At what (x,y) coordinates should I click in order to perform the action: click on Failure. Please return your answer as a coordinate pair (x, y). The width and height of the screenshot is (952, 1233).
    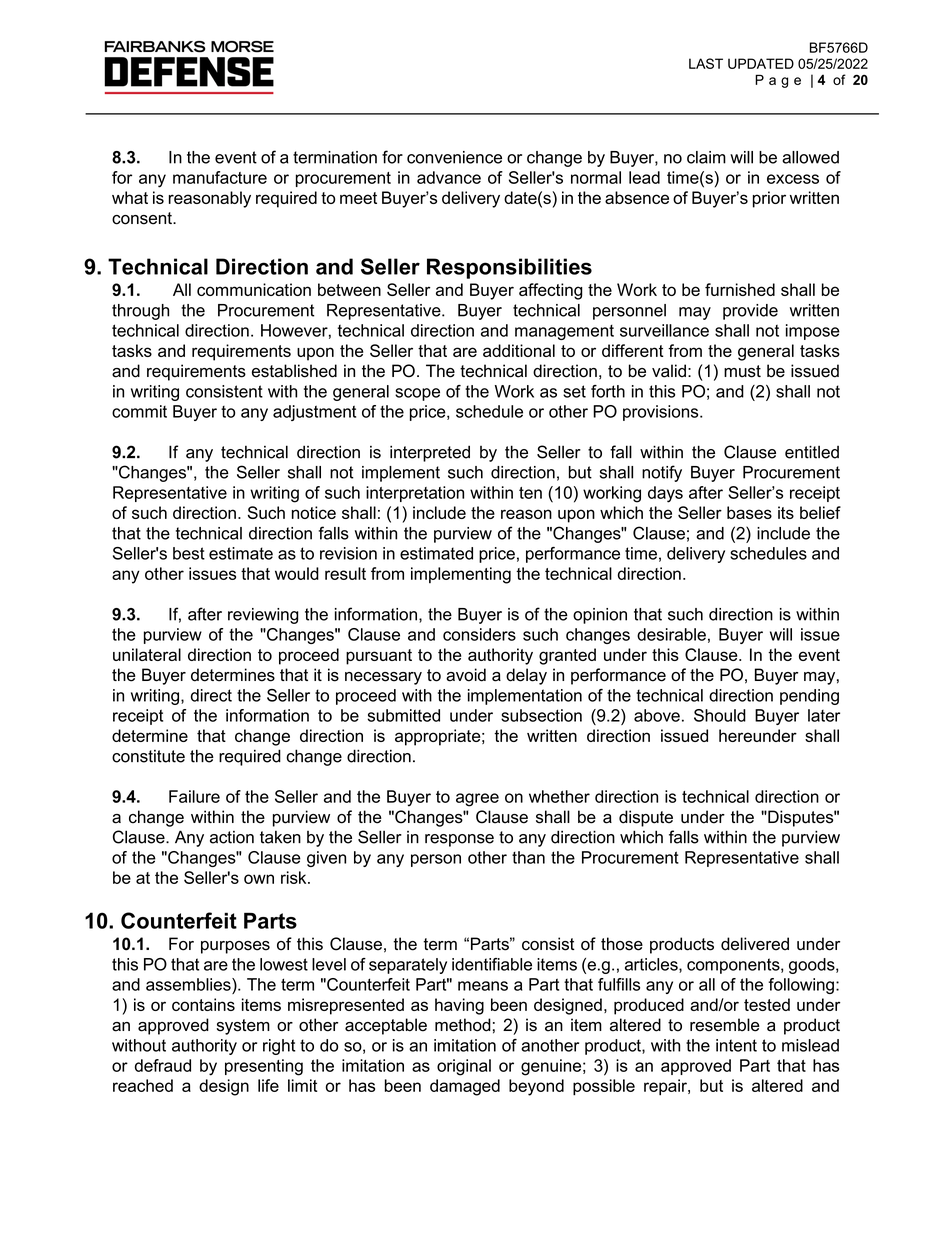
    Looking at the image, I should click on (194, 796).
